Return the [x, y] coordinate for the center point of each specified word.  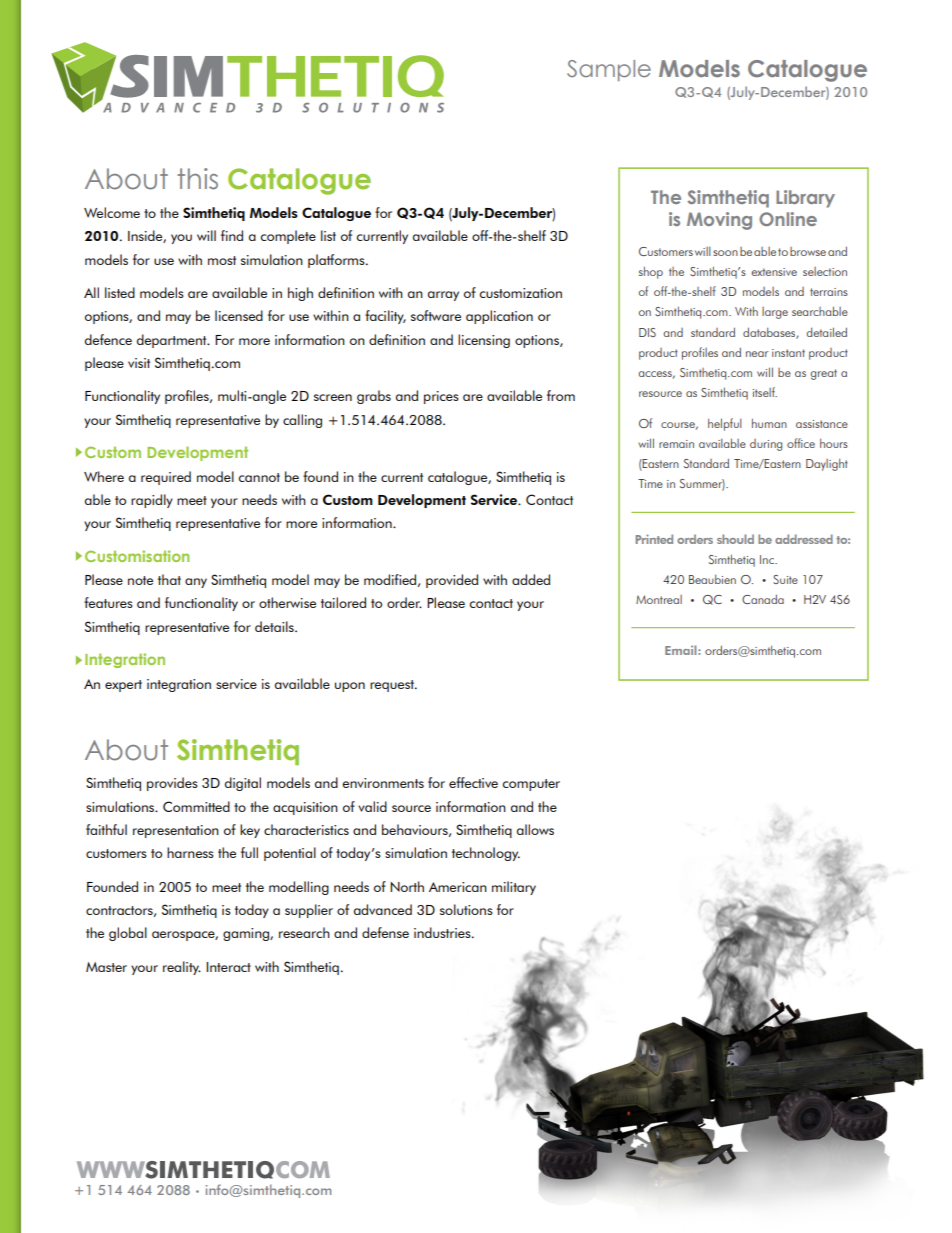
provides [172, 784]
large [775, 313]
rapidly [152, 501]
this [197, 179]
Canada [763, 599]
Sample [609, 71]
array [443, 296]
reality [182, 968]
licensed [239, 315]
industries [443, 932]
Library [805, 199]
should [735, 539]
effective [473, 782]
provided [452, 581]
